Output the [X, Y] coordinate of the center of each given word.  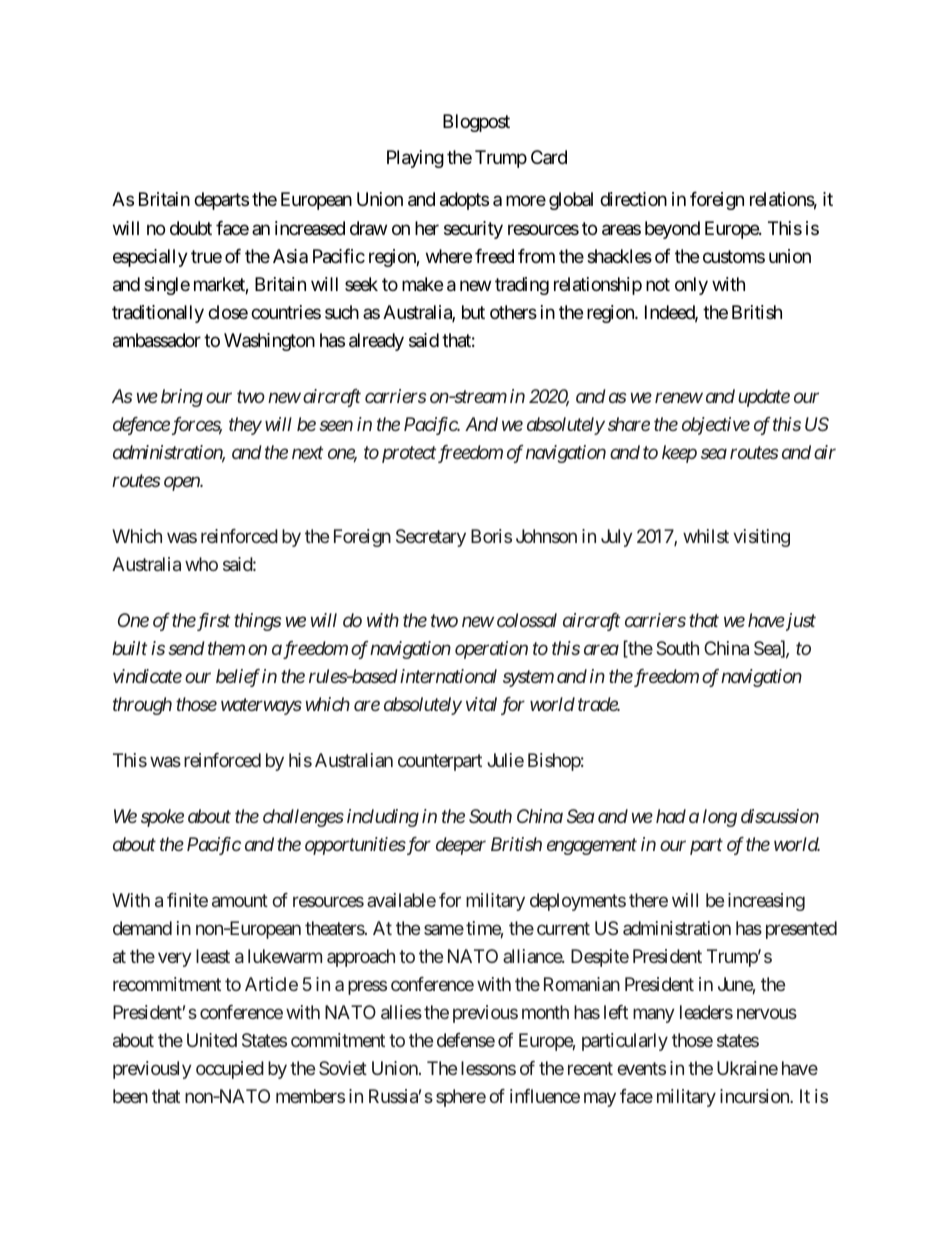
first [212, 622]
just [800, 622]
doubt [191, 228]
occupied [230, 1070]
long [720, 818]
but [473, 312]
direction [633, 199]
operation [491, 650]
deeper [461, 846]
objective [716, 426]
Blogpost [476, 123]
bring [182, 398]
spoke [162, 818]
